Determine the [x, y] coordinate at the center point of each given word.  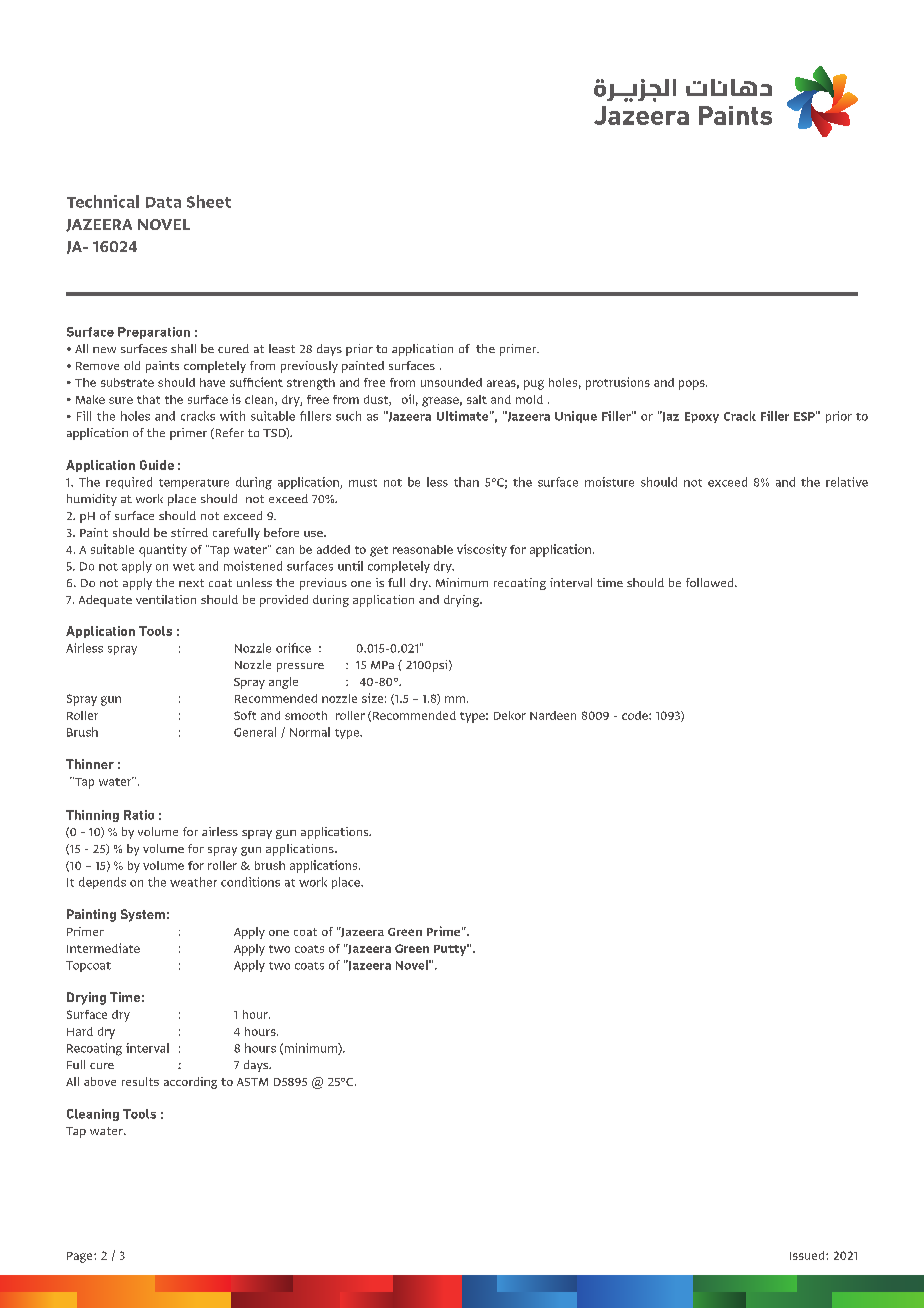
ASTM [252, 1082]
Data [163, 202]
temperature [194, 484]
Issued [808, 1255]
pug [534, 385]
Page [81, 1257]
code [636, 715]
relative [847, 482]
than [466, 482]
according [190, 1083]
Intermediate [103, 948]
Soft [245, 715]
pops [693, 385]
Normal [310, 732]
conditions [250, 882]
